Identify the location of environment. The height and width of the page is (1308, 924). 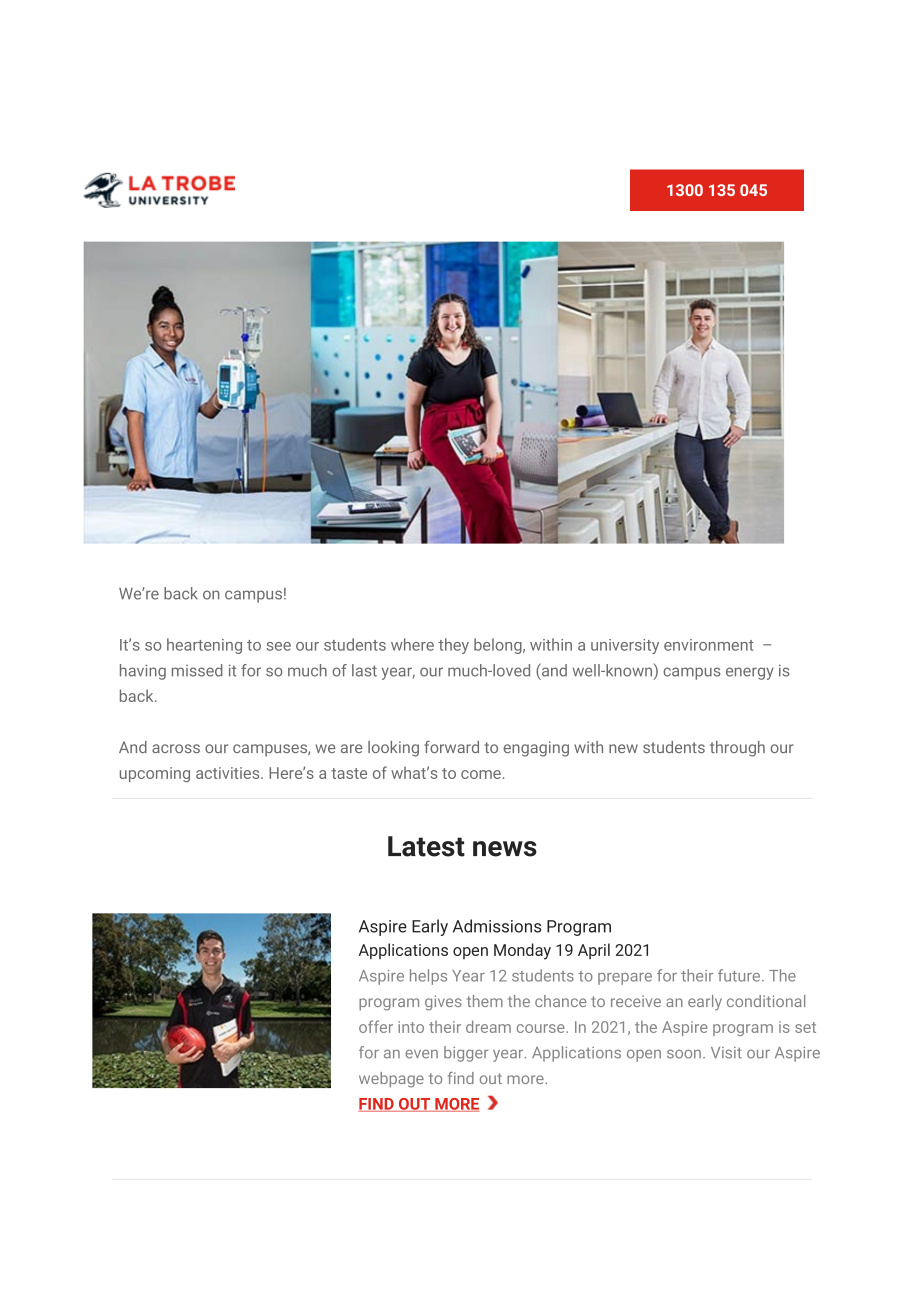
(709, 645).
